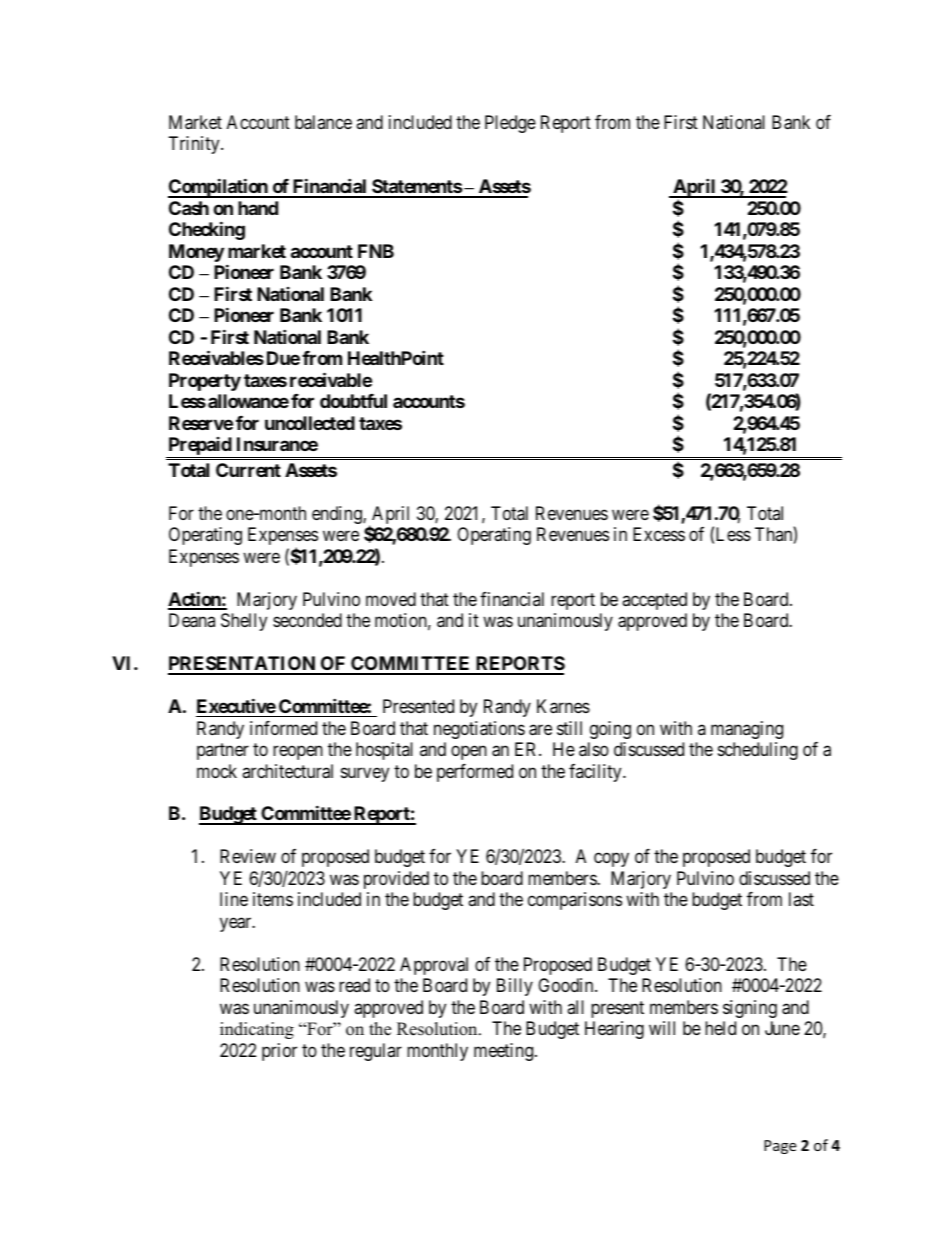 This page has width=952, height=1233. Describe the element at coordinates (780, 1147) in the page. I see `Page` at that location.
